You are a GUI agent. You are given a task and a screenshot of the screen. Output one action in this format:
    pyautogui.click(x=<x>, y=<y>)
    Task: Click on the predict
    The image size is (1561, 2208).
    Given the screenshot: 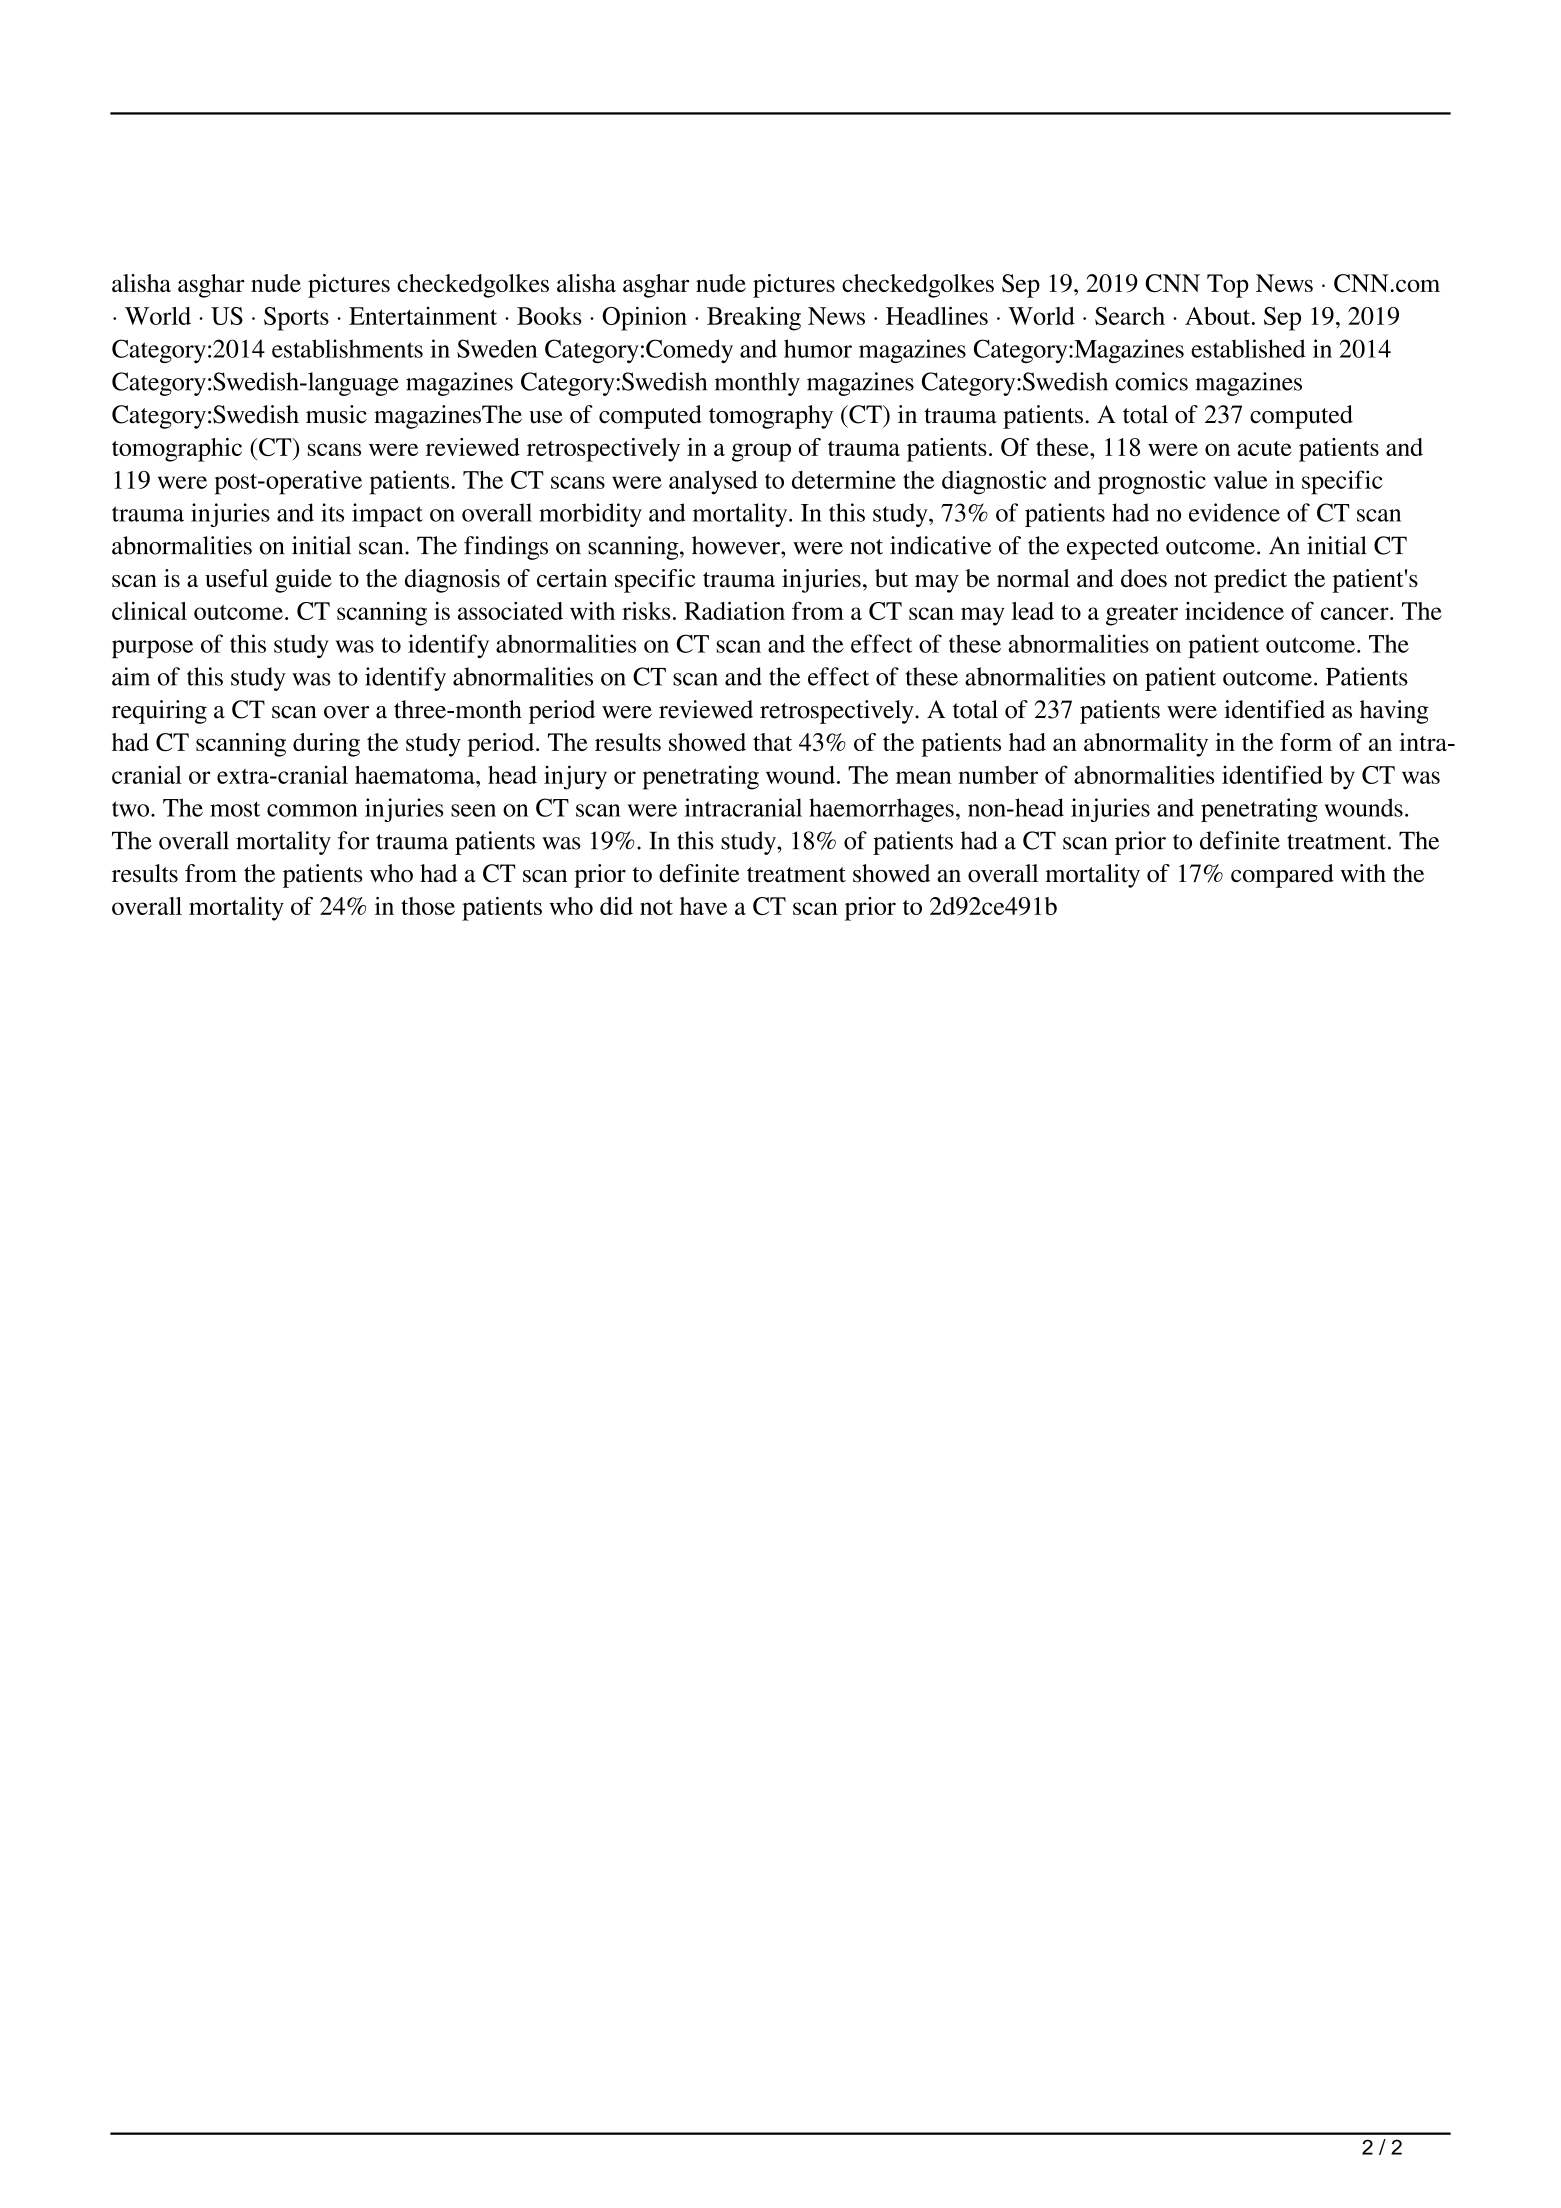 What is the action you would take?
    pyautogui.click(x=1250, y=581)
